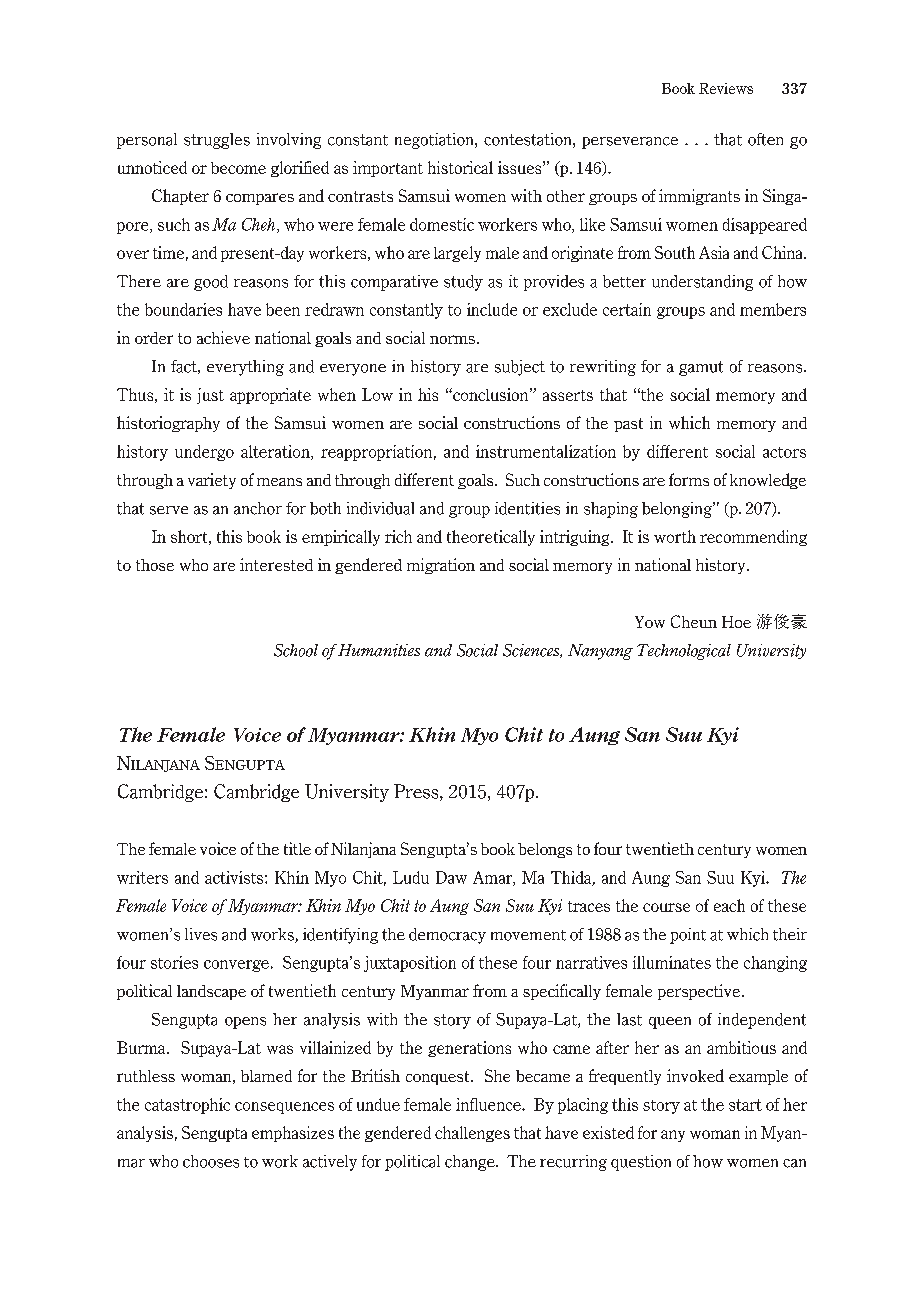 The height and width of the screenshot is (1305, 924). I want to click on challenges, so click(472, 1134).
